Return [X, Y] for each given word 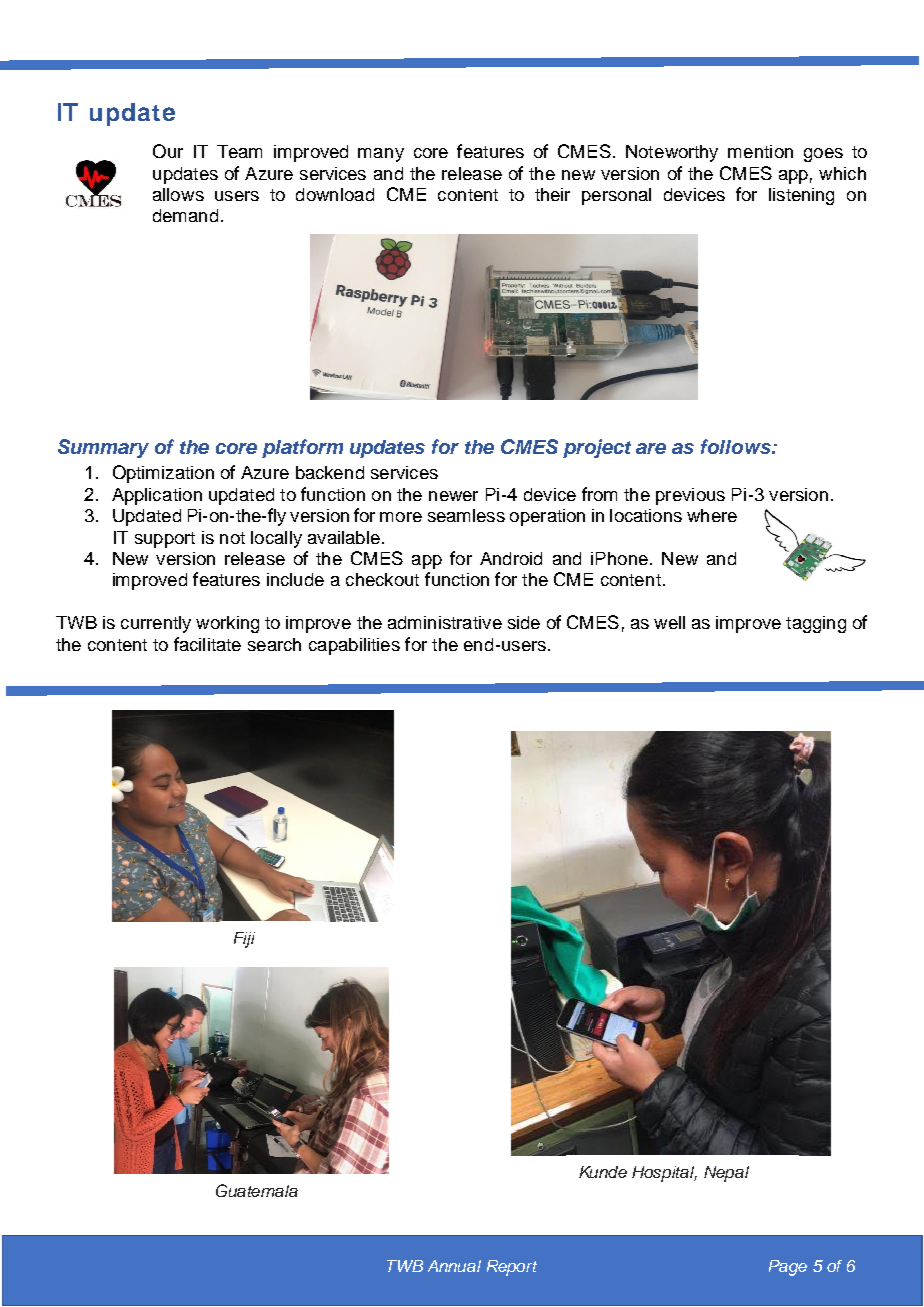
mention [760, 151]
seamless [466, 515]
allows [178, 194]
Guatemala [257, 1190]
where [712, 515]
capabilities [354, 646]
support [165, 540]
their [552, 194]
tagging [816, 624]
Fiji [244, 940]
